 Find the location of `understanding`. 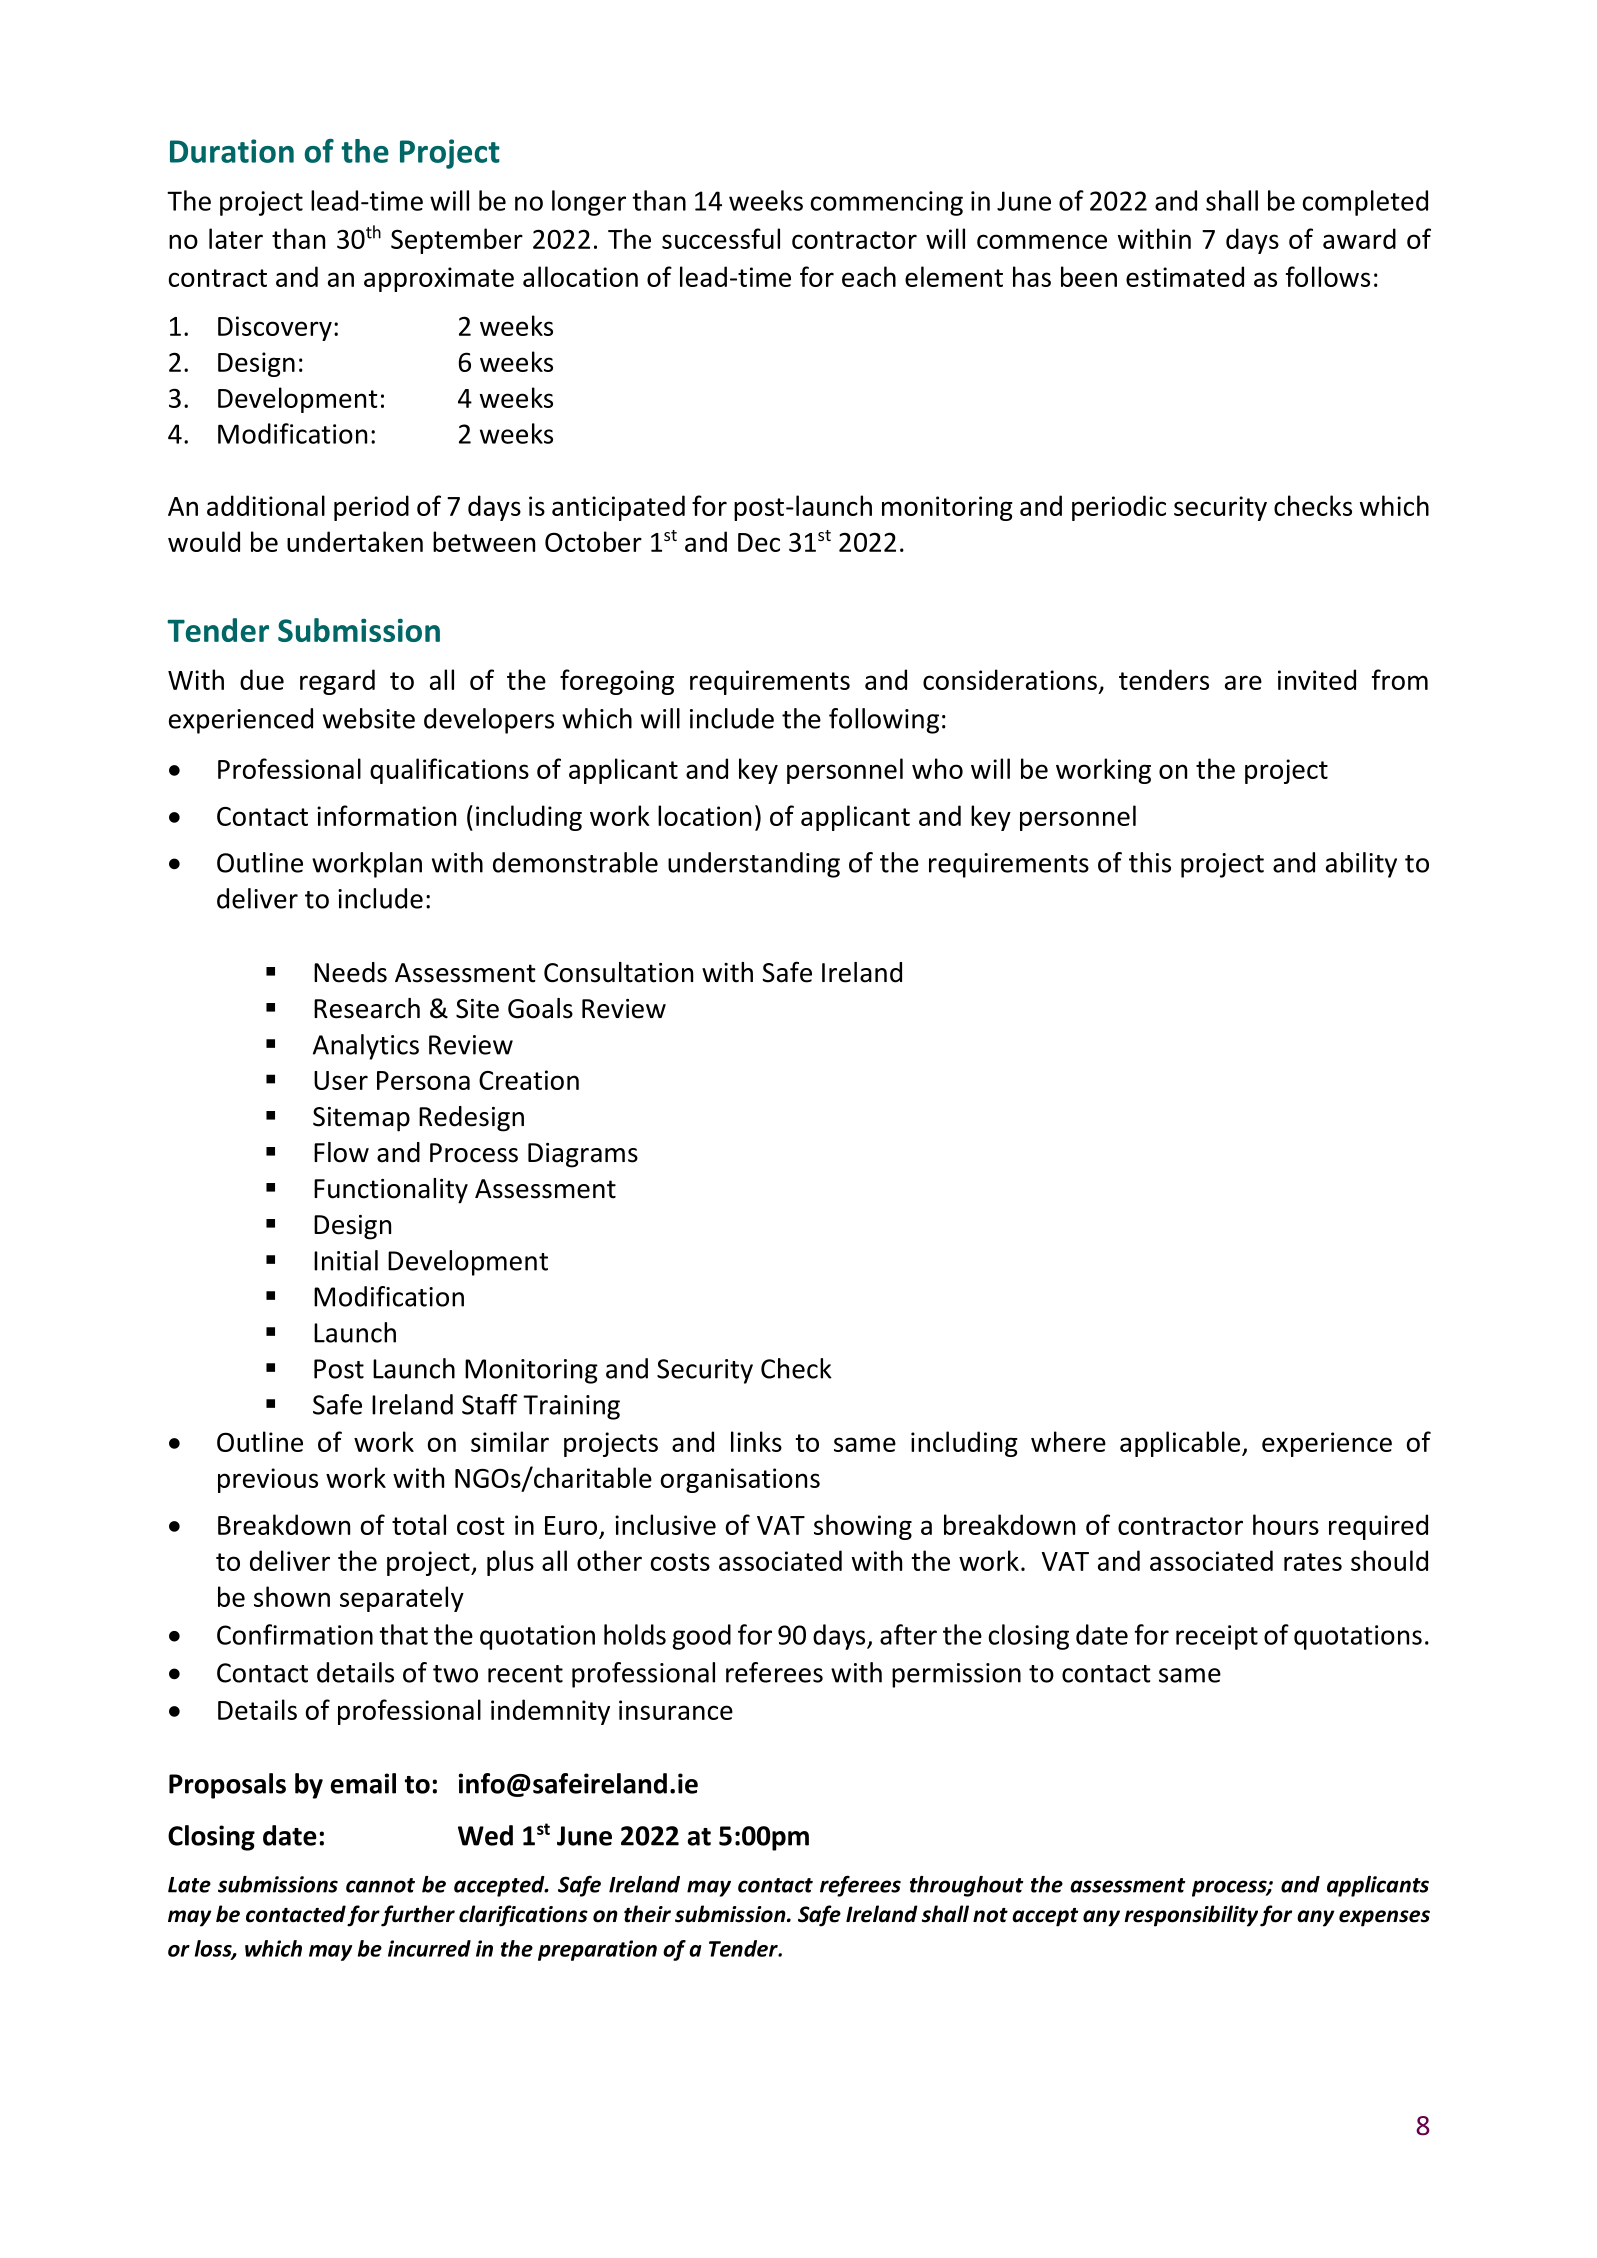

understanding is located at coordinates (754, 865).
